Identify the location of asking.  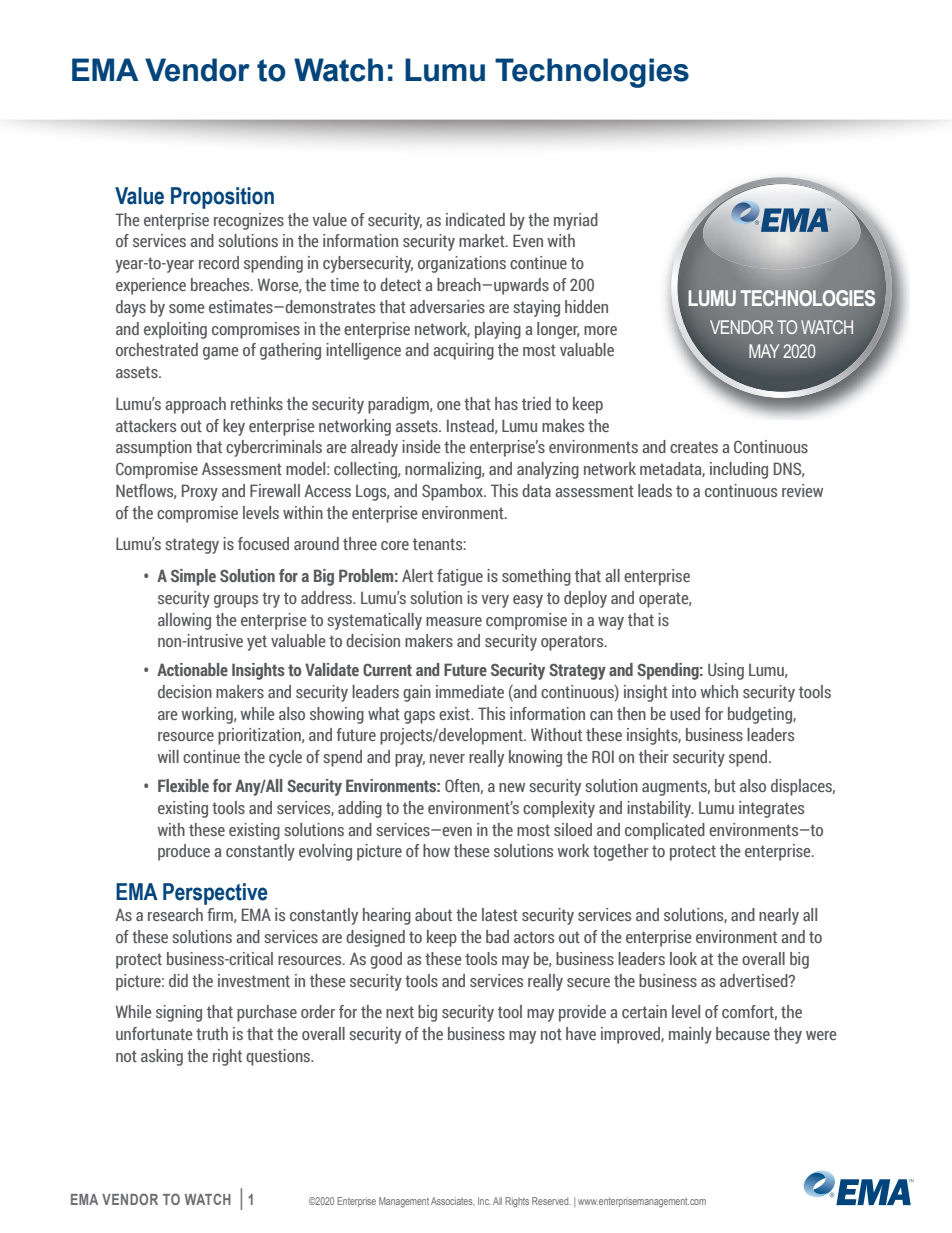
(162, 1057).
